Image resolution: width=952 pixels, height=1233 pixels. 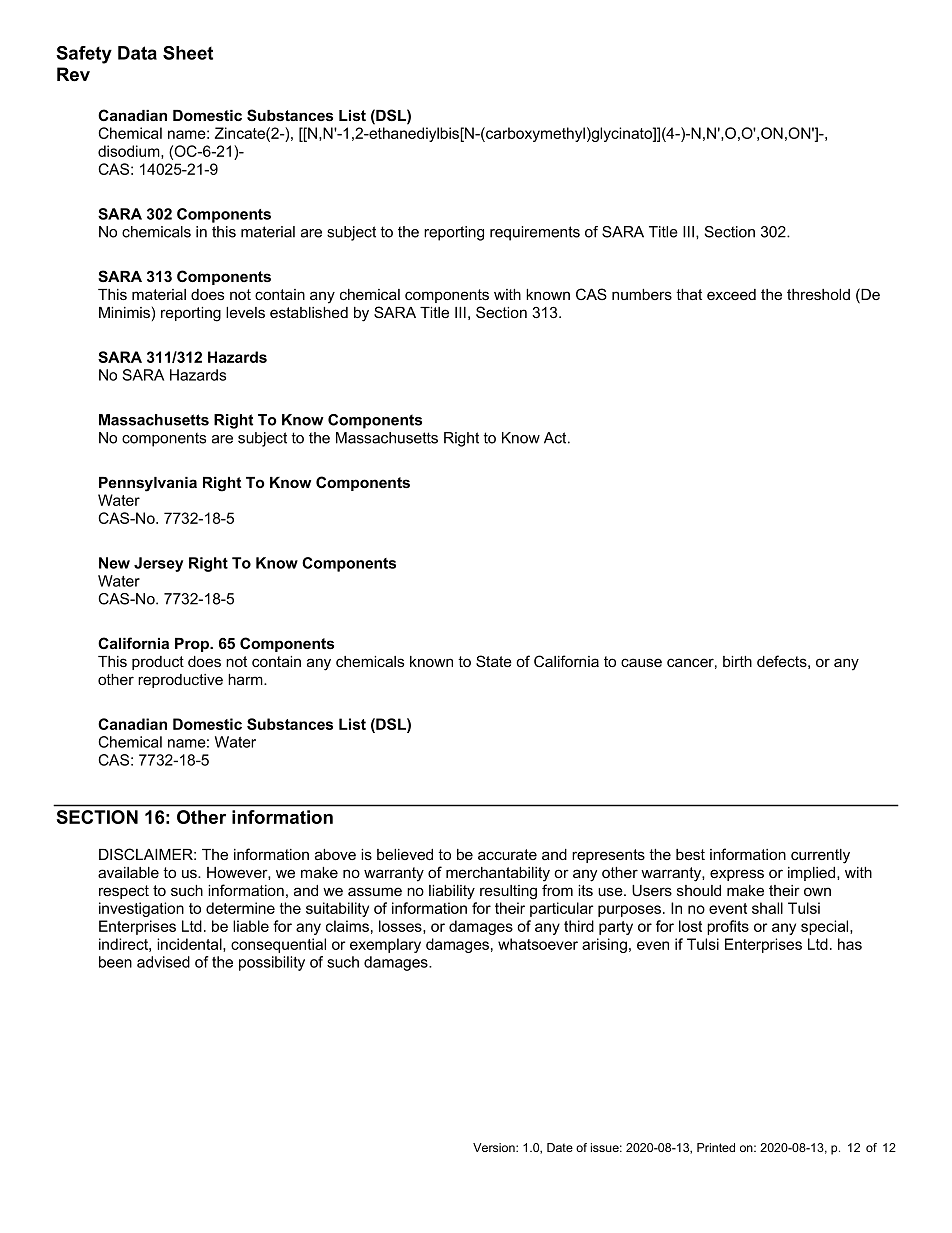 I want to click on advised, so click(x=163, y=962).
